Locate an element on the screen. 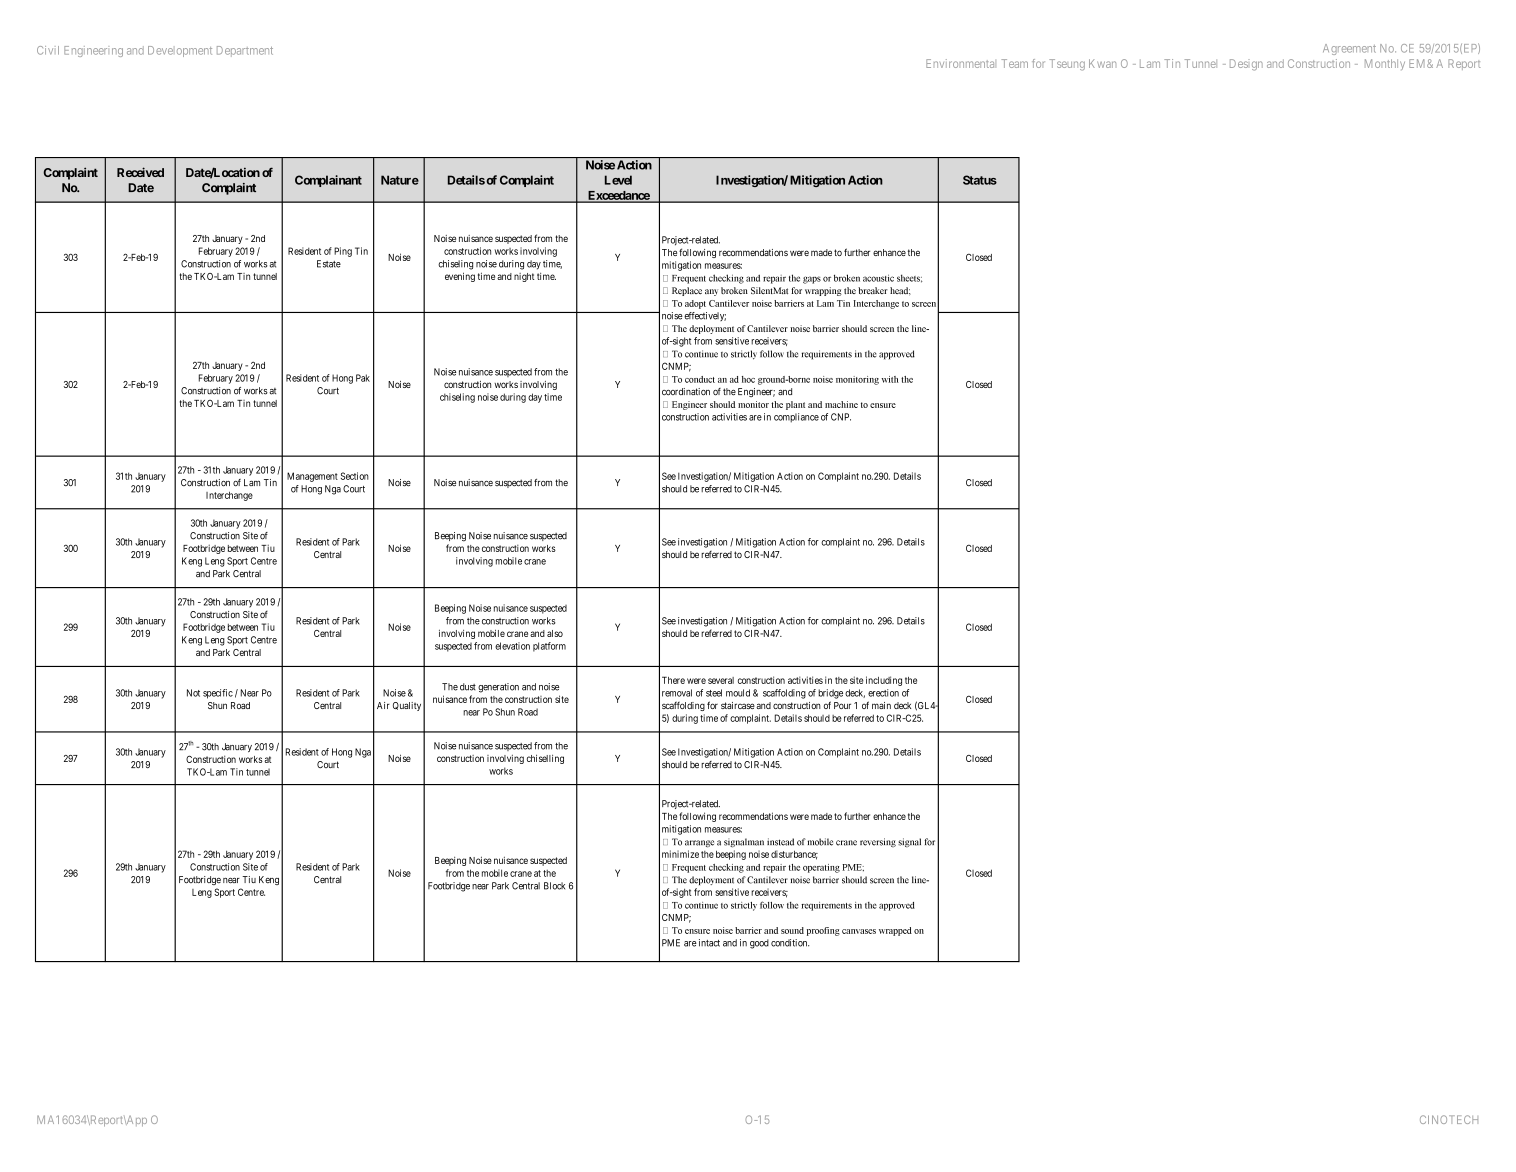  Team is located at coordinates (1014, 63).
